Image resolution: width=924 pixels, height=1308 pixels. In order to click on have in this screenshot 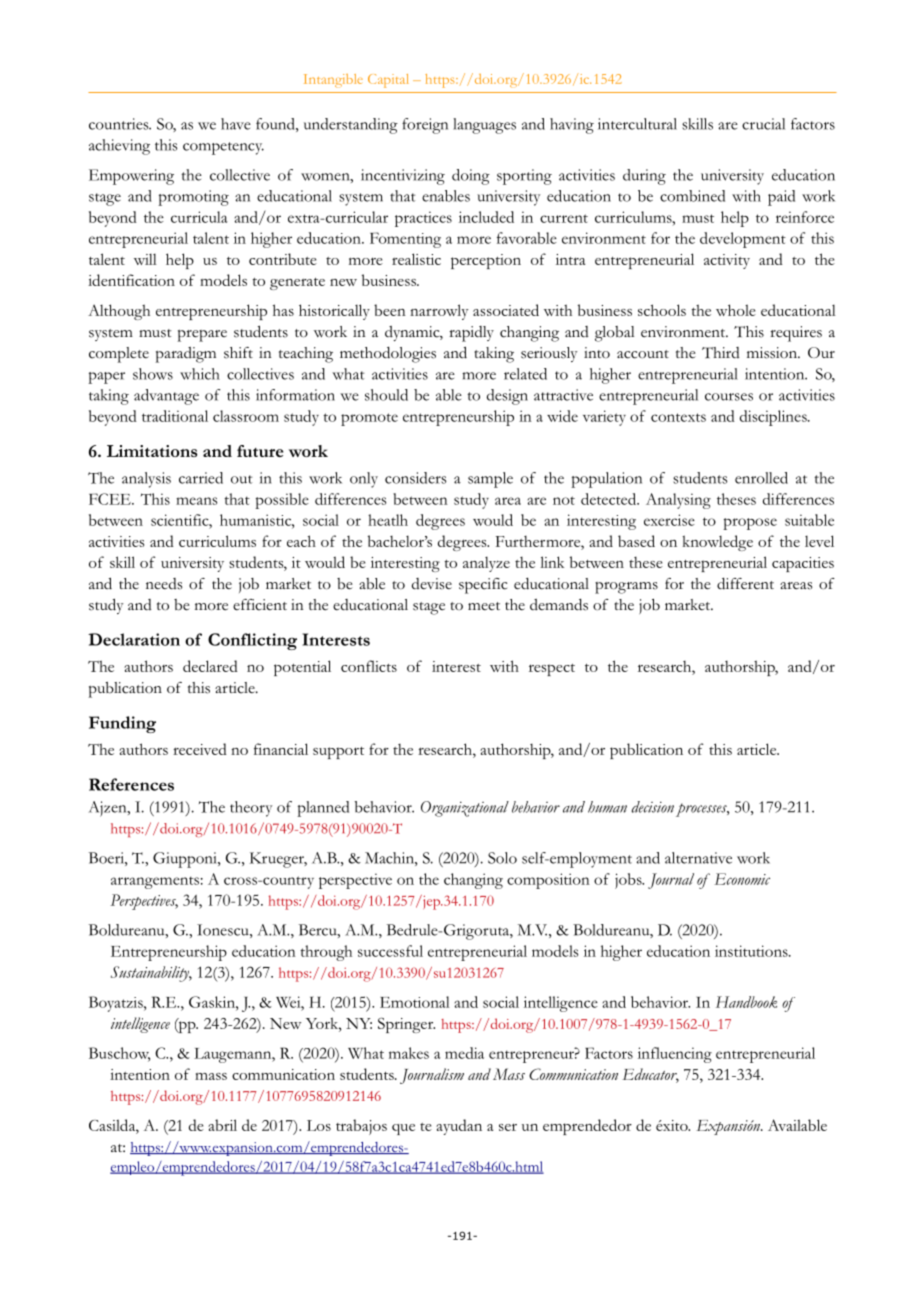, I will do `click(236, 124)`.
